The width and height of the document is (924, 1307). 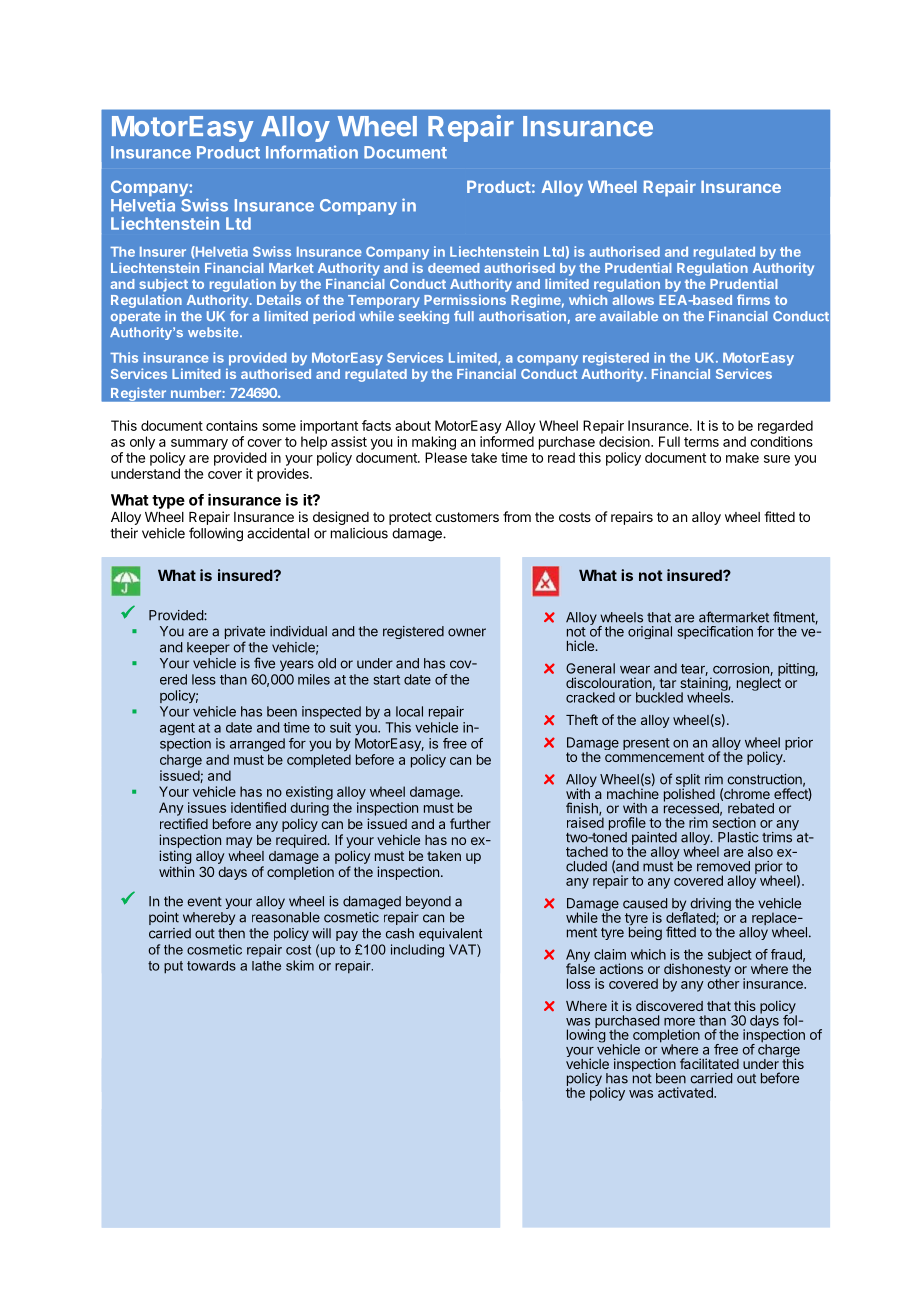 I want to click on deemed, so click(x=453, y=268).
